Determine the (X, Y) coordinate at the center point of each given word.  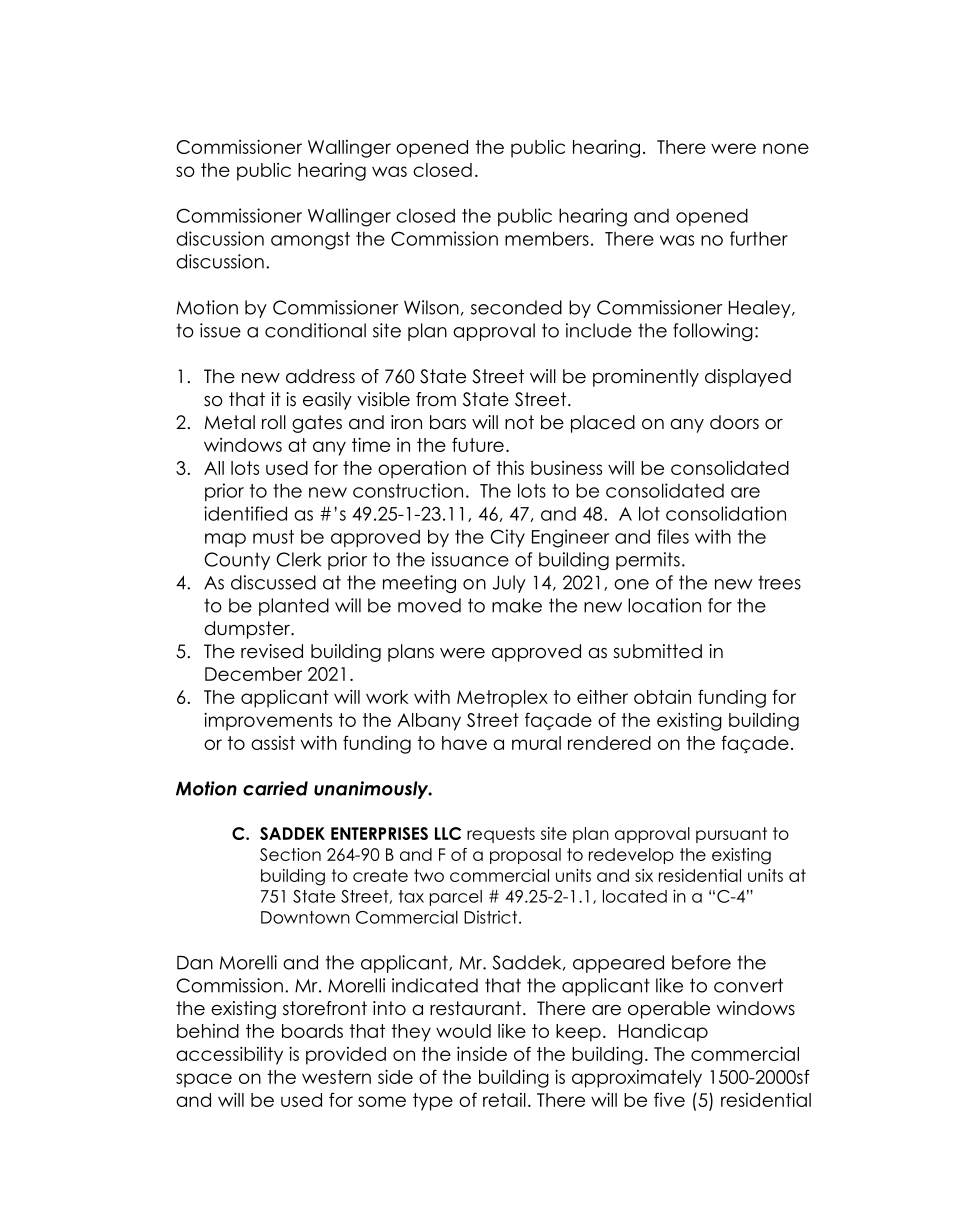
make (517, 605)
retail (504, 1100)
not (519, 422)
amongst (310, 241)
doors (734, 422)
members (547, 238)
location (664, 605)
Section (290, 854)
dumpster (248, 630)
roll (274, 422)
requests (501, 835)
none (786, 148)
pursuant (731, 835)
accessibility (229, 1055)
